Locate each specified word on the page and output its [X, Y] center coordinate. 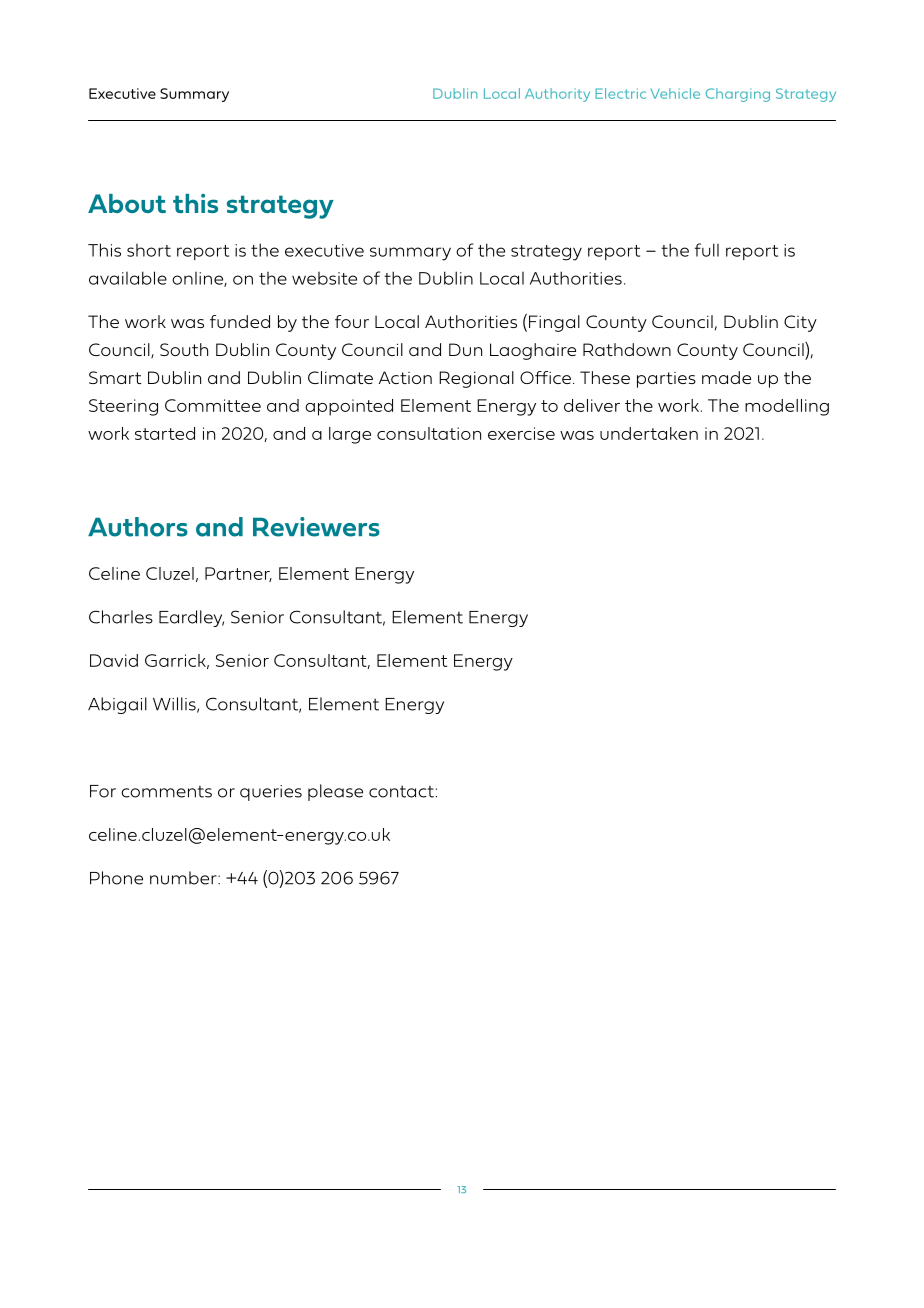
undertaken [649, 433]
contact [401, 791]
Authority [557, 95]
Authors [138, 527]
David [114, 660]
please [335, 792]
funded [240, 321]
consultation [429, 433]
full [707, 250]
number [184, 878]
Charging [738, 95]
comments [166, 792]
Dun [465, 349]
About [127, 203]
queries [271, 793]
